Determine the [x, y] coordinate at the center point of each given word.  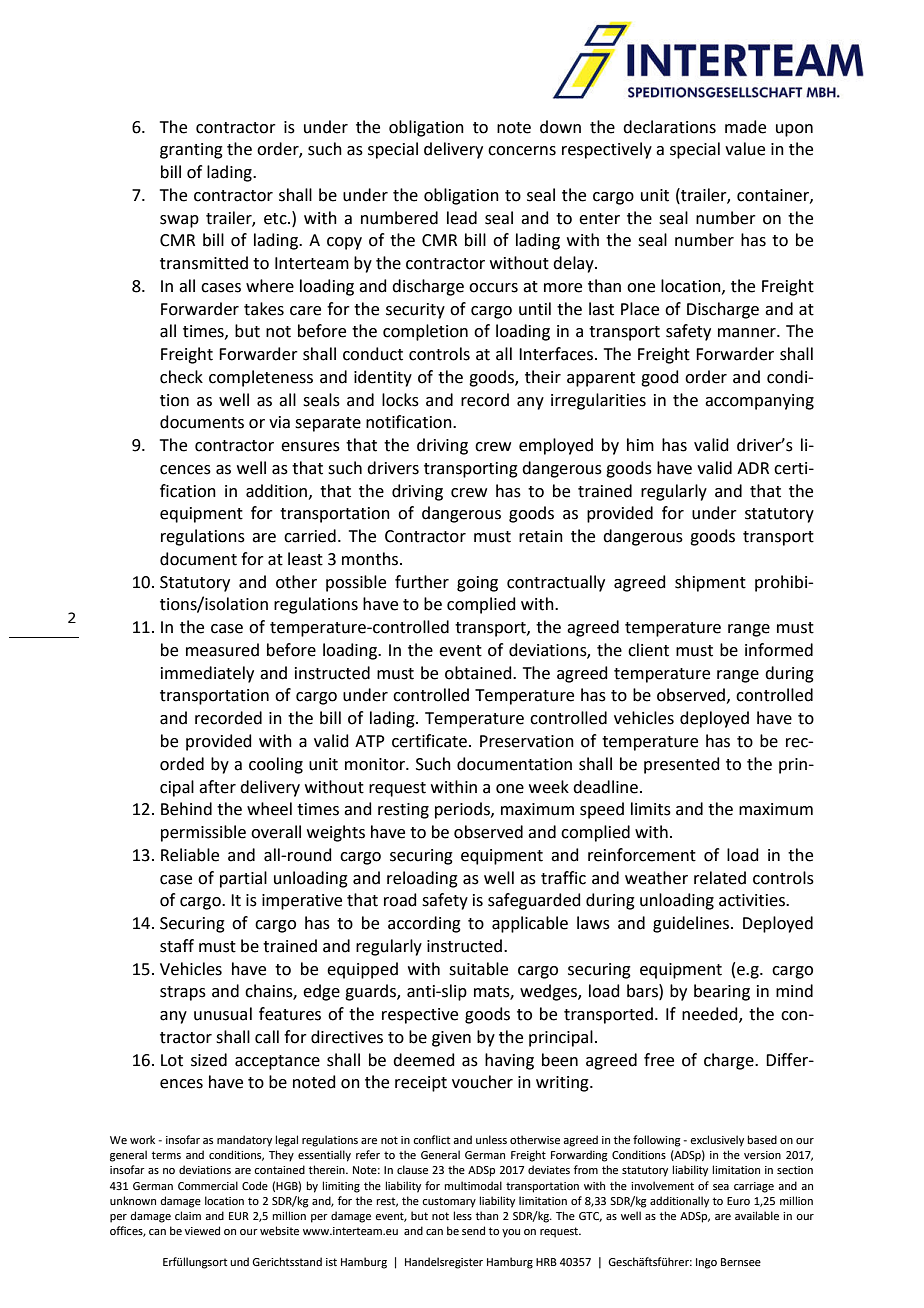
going [477, 584]
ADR [753, 468]
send [473, 1230]
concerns [522, 151]
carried [310, 536]
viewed [202, 1230]
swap [179, 221]
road [400, 900]
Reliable [190, 855]
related [720, 878]
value [745, 149]
